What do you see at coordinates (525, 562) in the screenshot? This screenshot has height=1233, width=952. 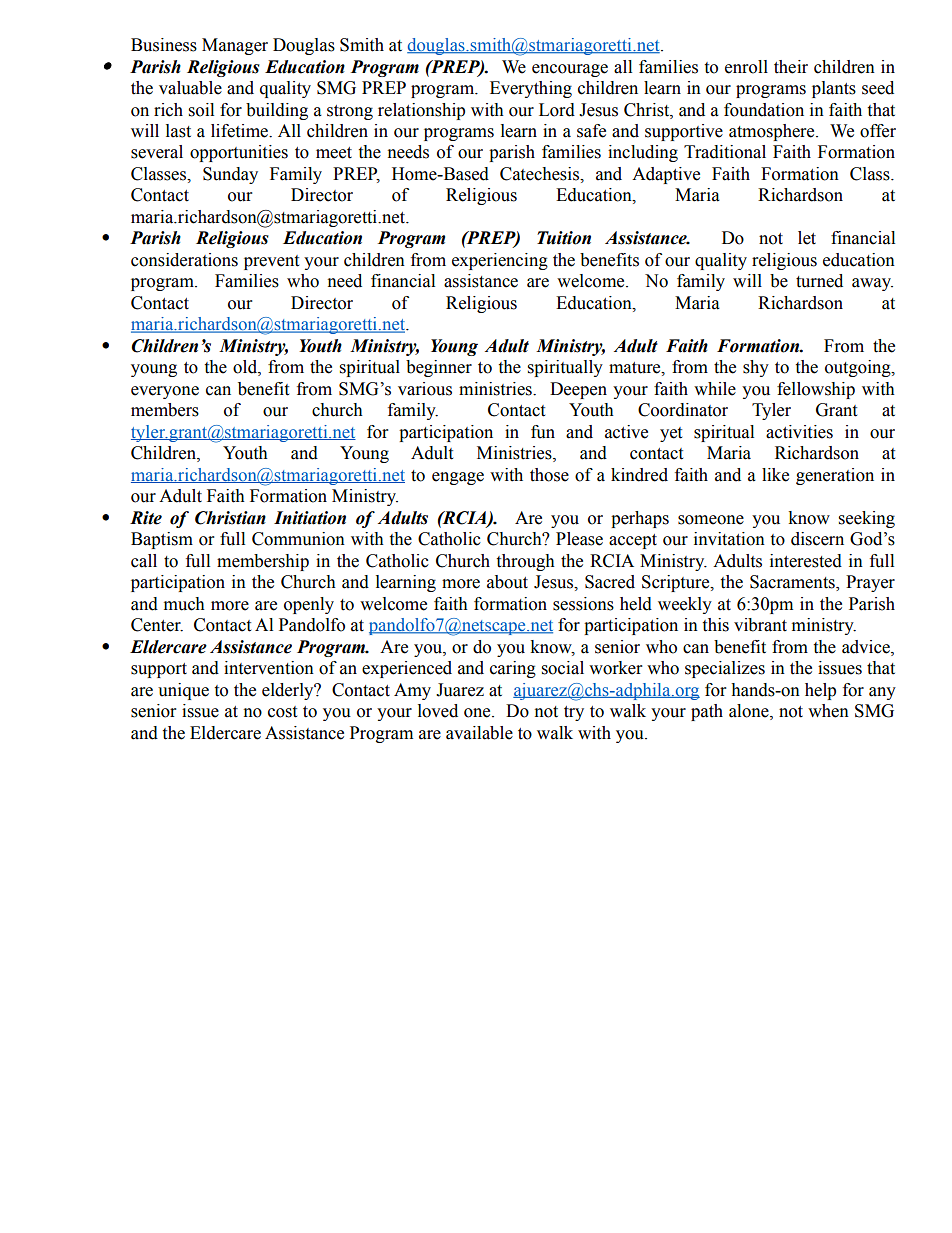 I see `through` at bounding box center [525, 562].
